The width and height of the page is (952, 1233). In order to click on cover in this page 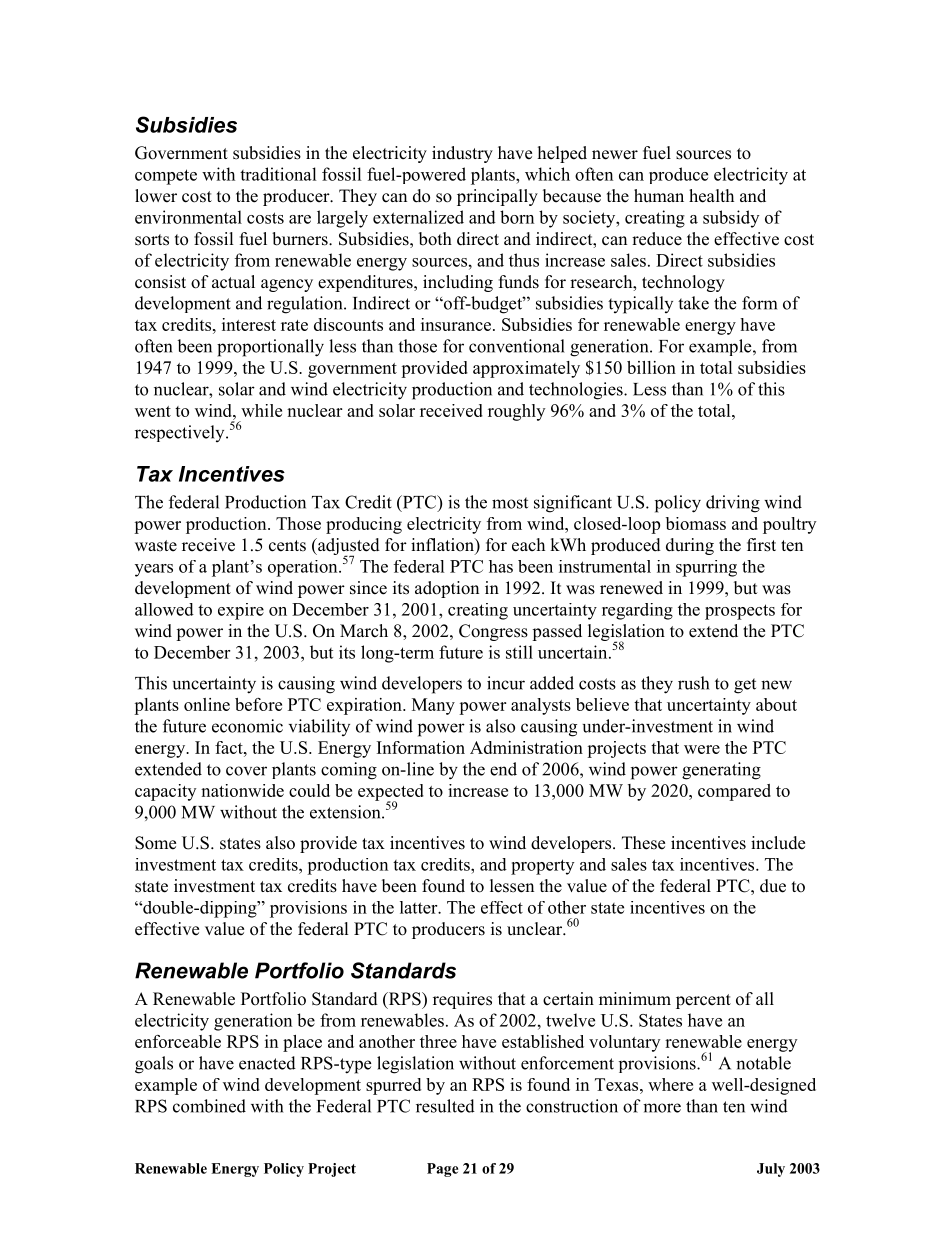, I will do `click(246, 771)`.
